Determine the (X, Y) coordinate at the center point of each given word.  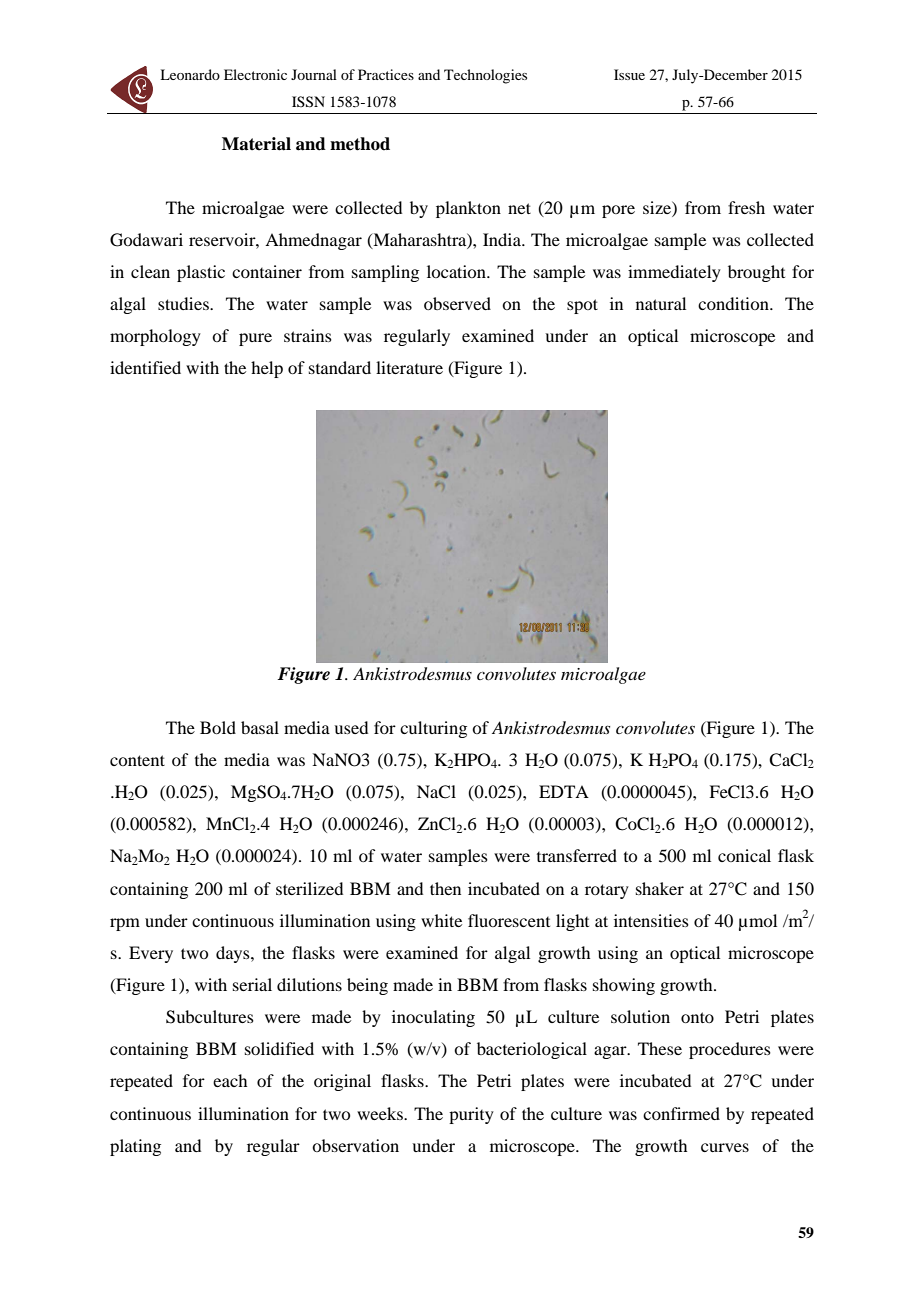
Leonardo (190, 74)
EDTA (564, 791)
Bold (218, 727)
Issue (629, 74)
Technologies (485, 76)
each (230, 1080)
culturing (433, 729)
